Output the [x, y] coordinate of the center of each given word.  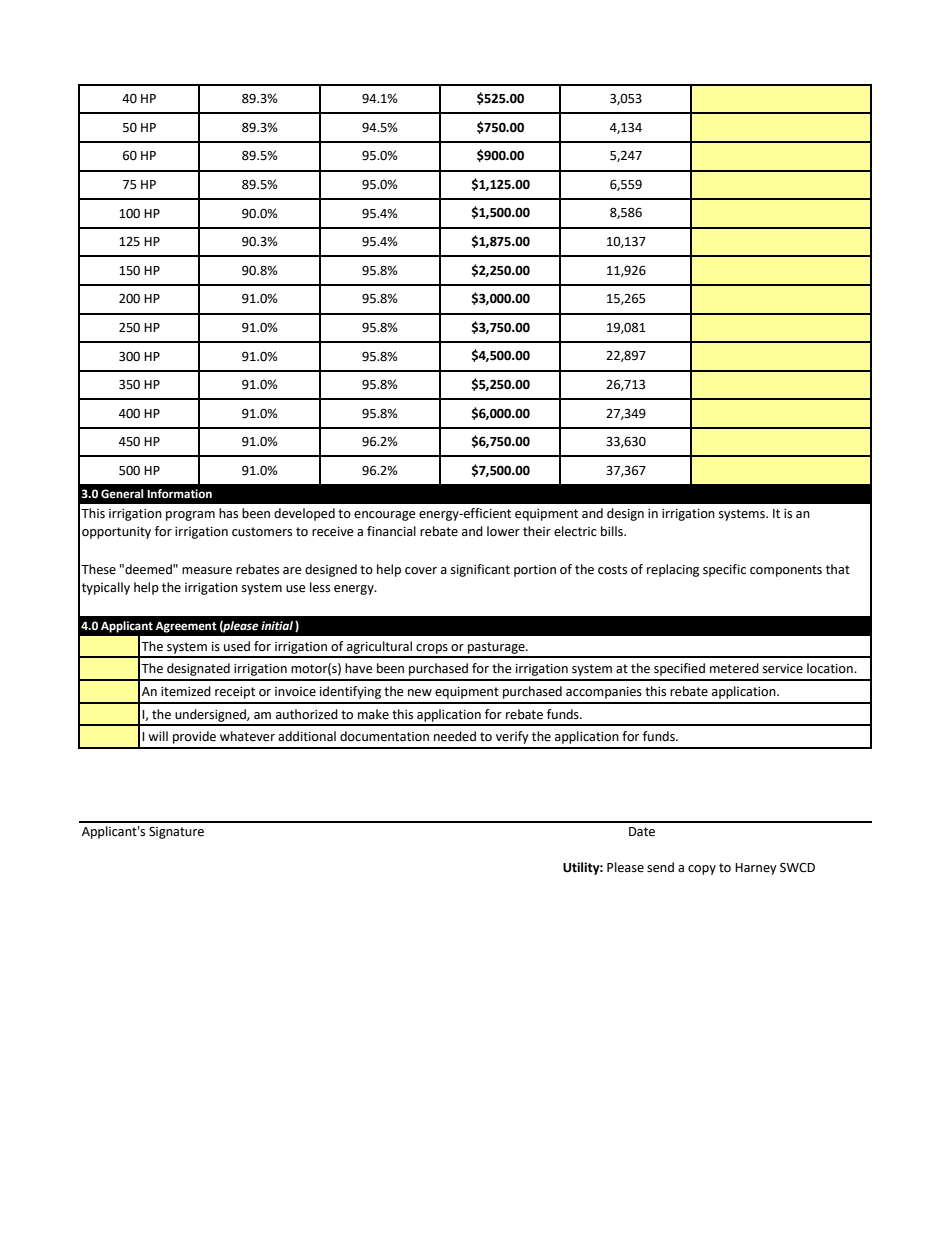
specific [724, 570]
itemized [186, 691]
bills [613, 531]
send [660, 867]
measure [207, 571]
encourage [385, 516]
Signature [176, 832]
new [420, 693]
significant [480, 570]
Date [642, 832]
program [190, 516]
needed [455, 736]
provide [194, 737]
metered [734, 668]
